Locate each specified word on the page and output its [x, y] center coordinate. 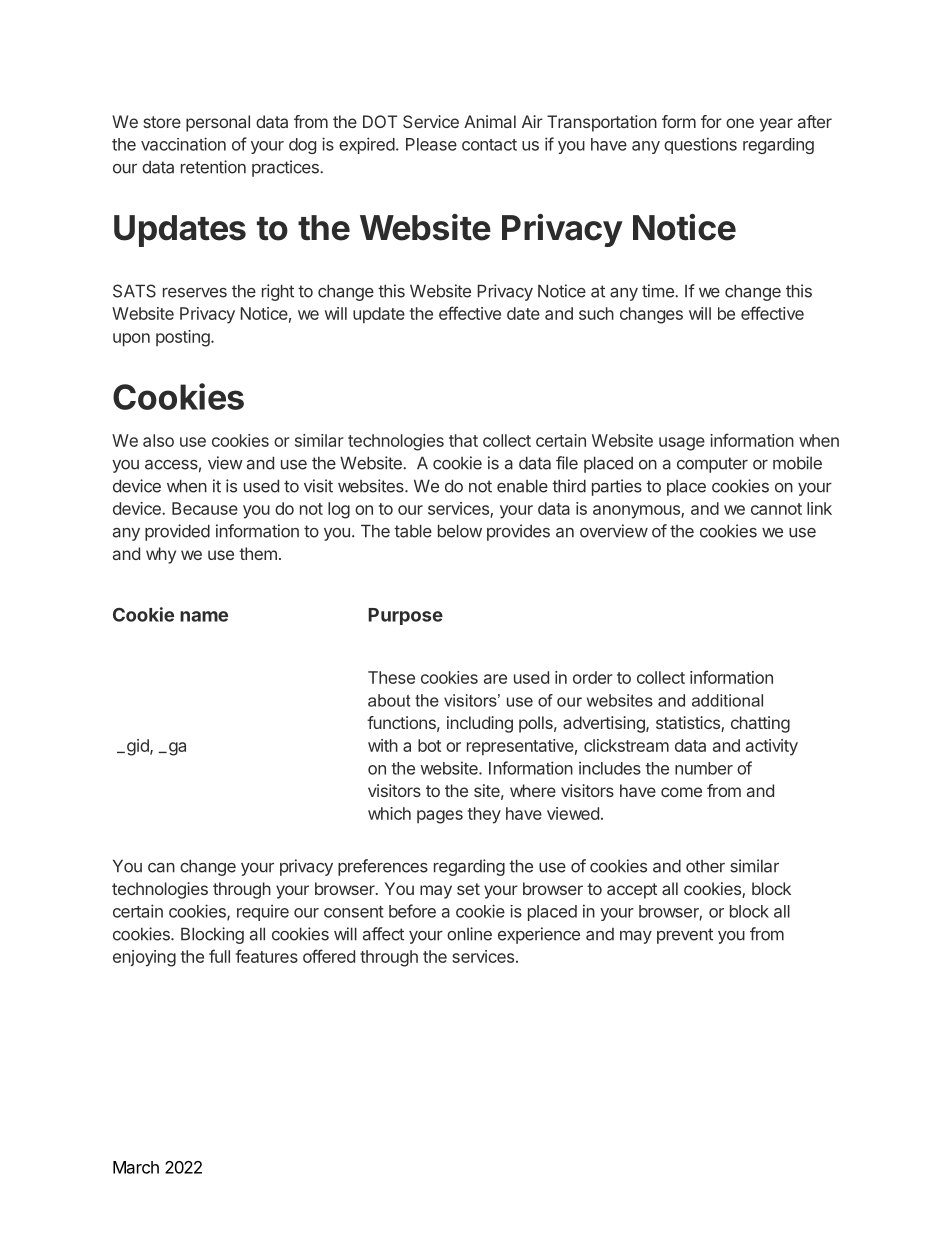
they [484, 815]
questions [700, 145]
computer [712, 465]
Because [205, 508]
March [136, 1167]
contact [489, 145]
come [681, 792]
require [263, 912]
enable [522, 486]
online [469, 934]
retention [213, 167]
